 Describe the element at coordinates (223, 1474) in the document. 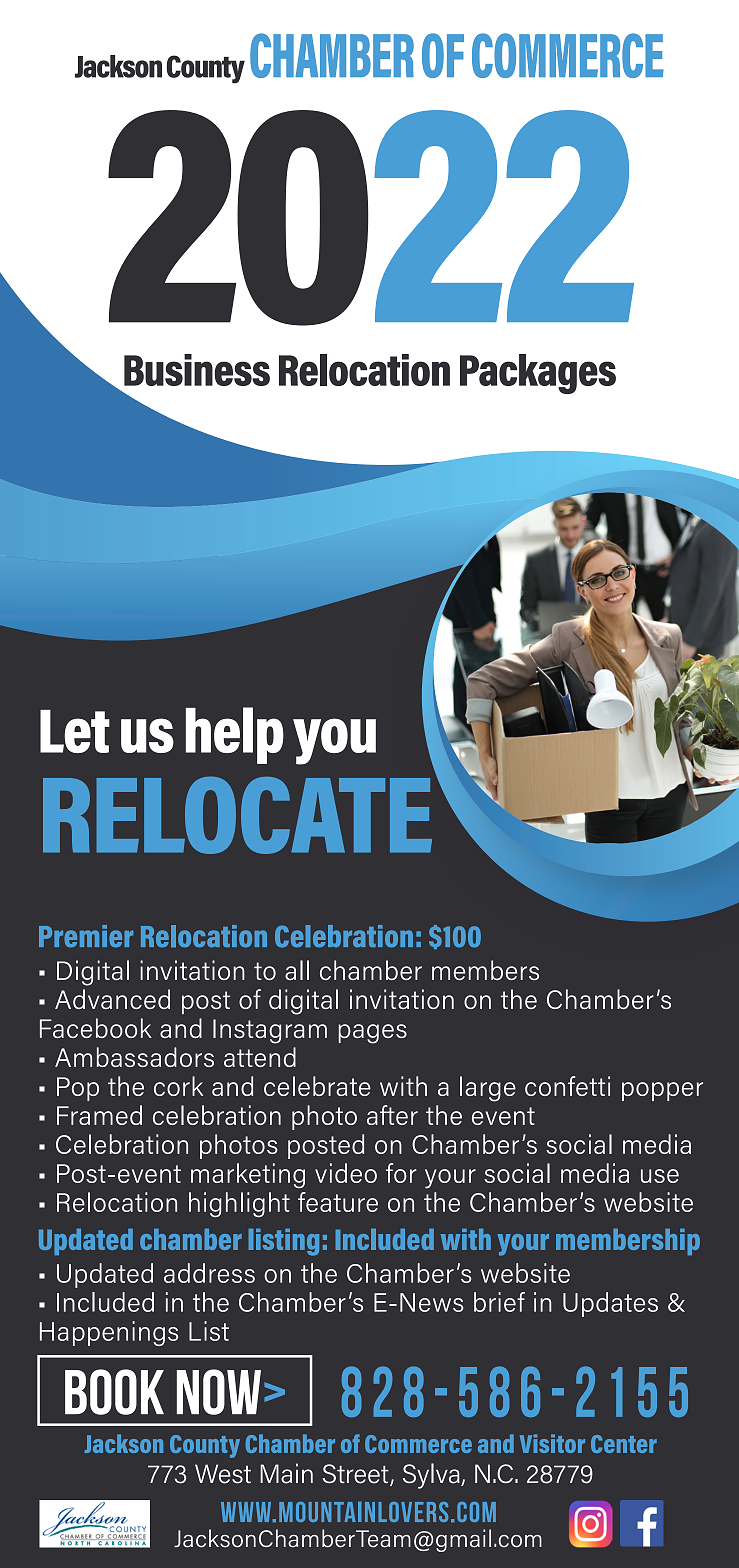

I see `West` at that location.
